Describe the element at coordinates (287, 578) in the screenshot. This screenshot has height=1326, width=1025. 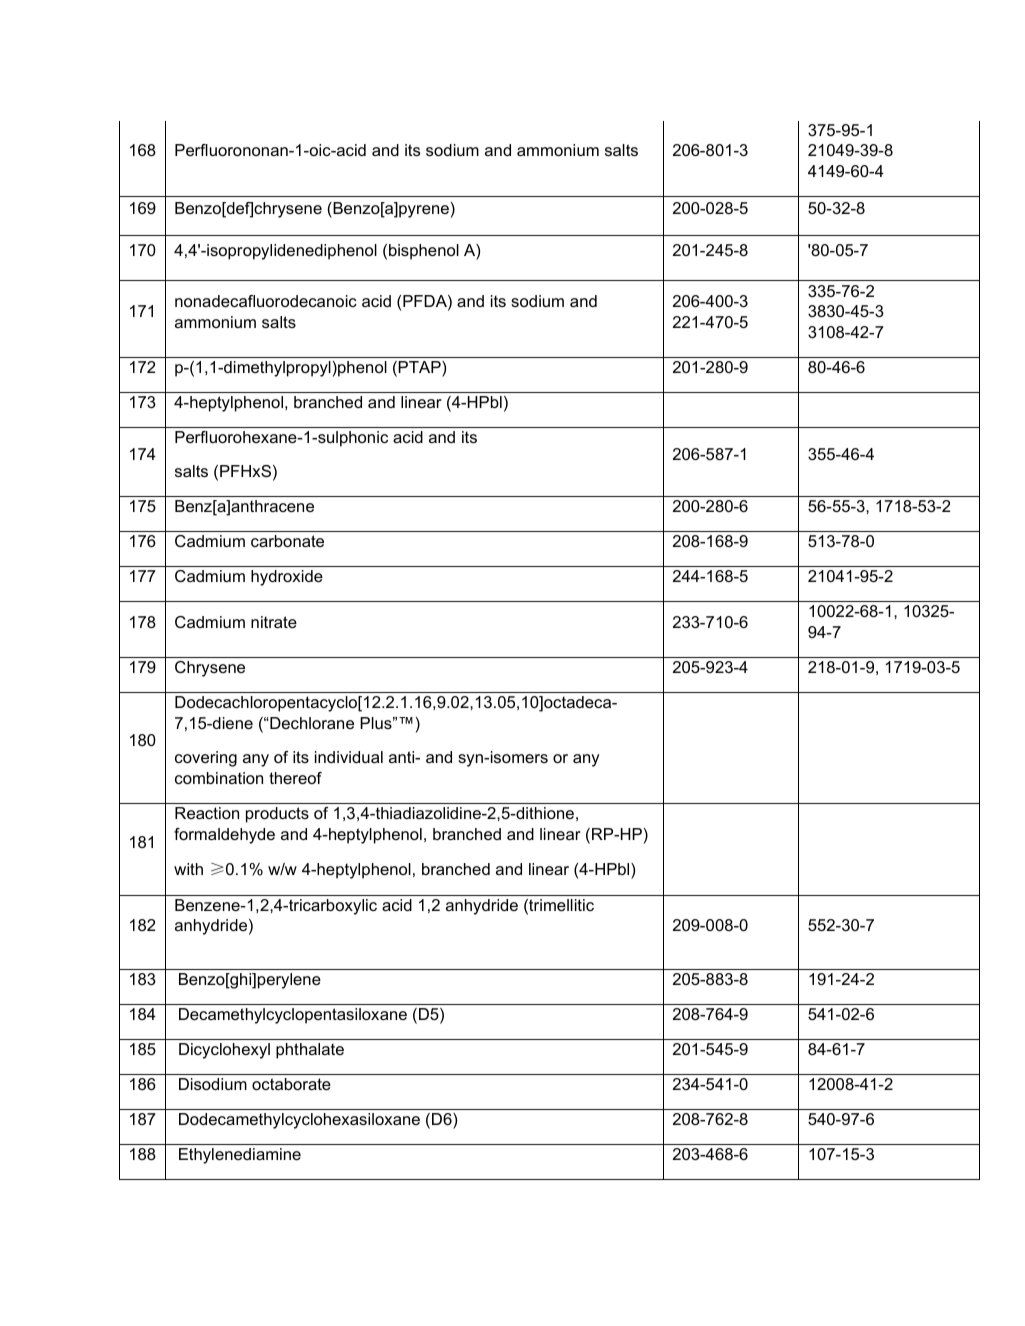
I see `hydroxide` at that location.
